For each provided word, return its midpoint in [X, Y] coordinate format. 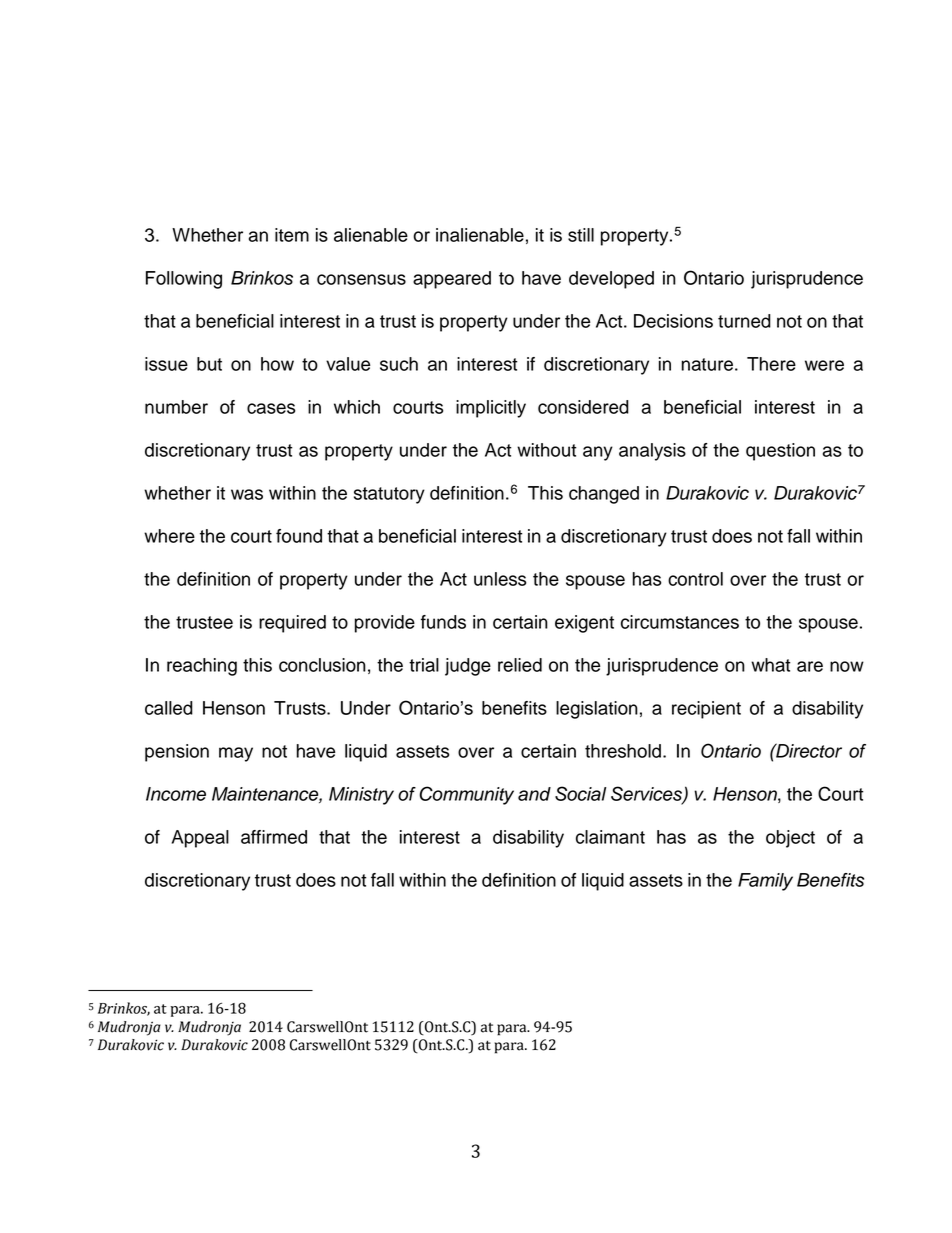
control [695, 579]
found [299, 536]
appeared [452, 280]
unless [500, 579]
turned [744, 321]
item [292, 235]
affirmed [274, 837]
